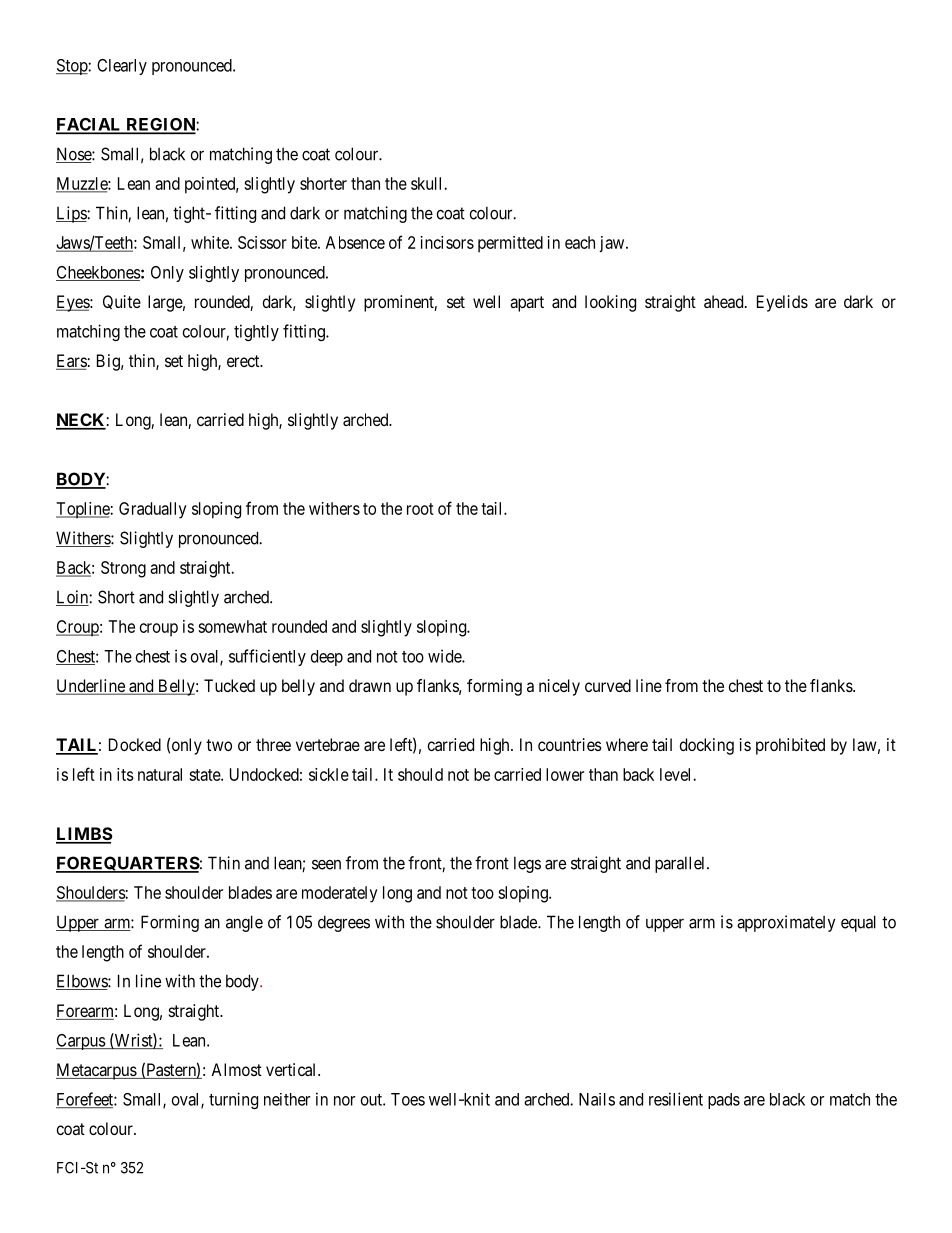  I want to click on Clearly, so click(122, 67).
